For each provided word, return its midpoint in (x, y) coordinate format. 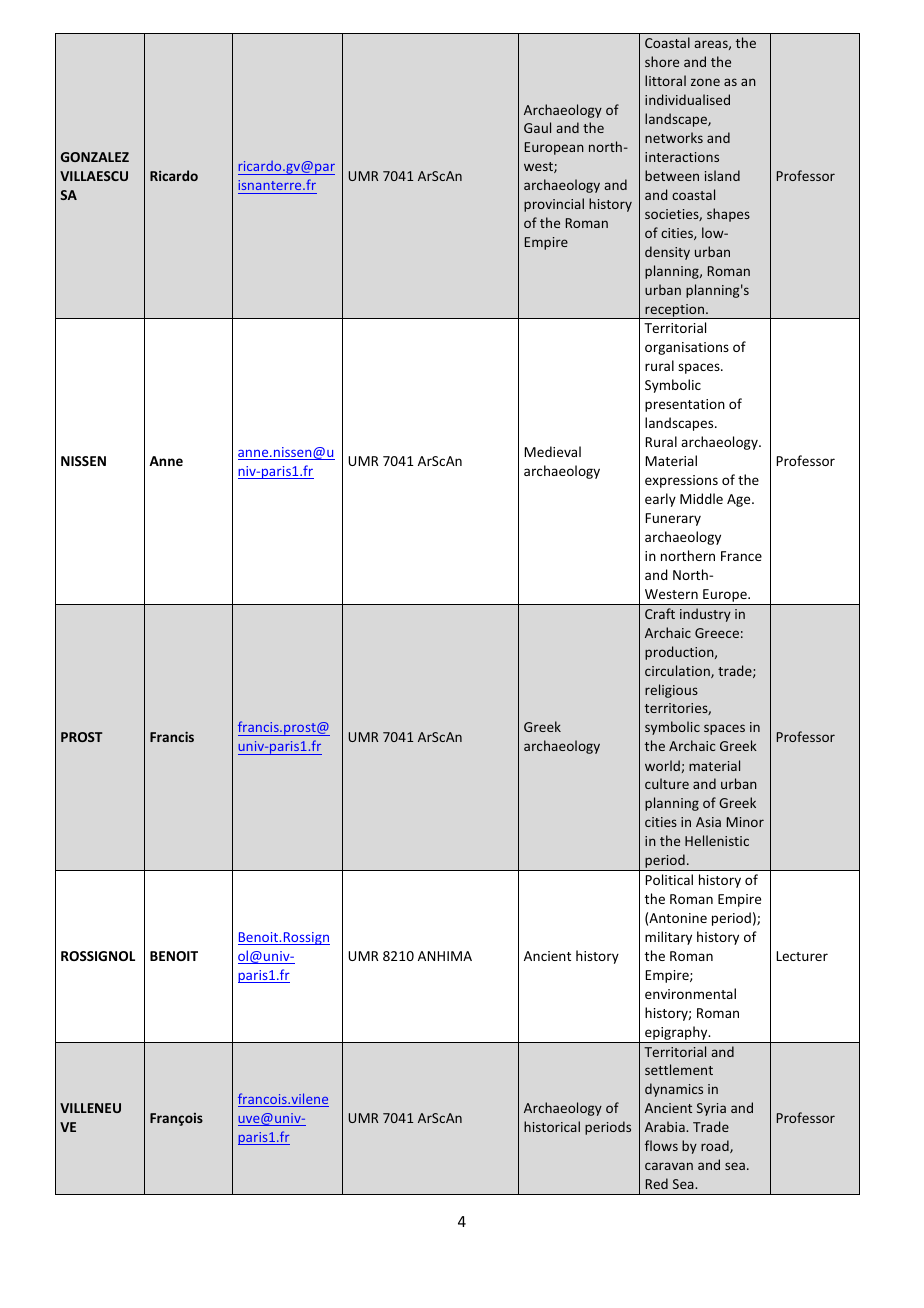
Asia (708, 822)
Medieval (552, 451)
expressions (681, 481)
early (660, 500)
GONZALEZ (95, 157)
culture (667, 783)
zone (705, 82)
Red (657, 1183)
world (662, 765)
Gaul (537, 127)
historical (552, 1126)
